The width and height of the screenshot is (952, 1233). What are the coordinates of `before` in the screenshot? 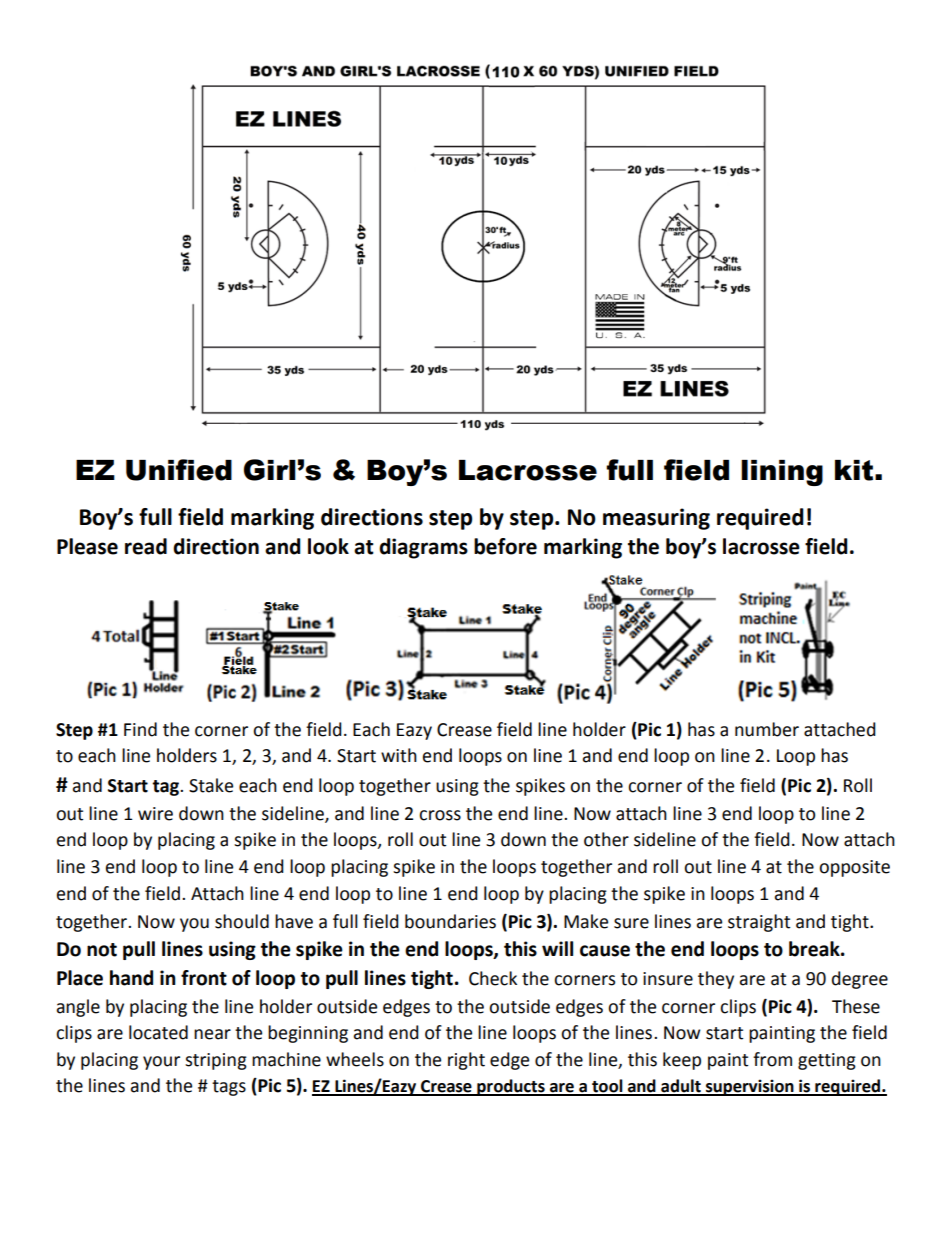 It's located at (505, 546).
